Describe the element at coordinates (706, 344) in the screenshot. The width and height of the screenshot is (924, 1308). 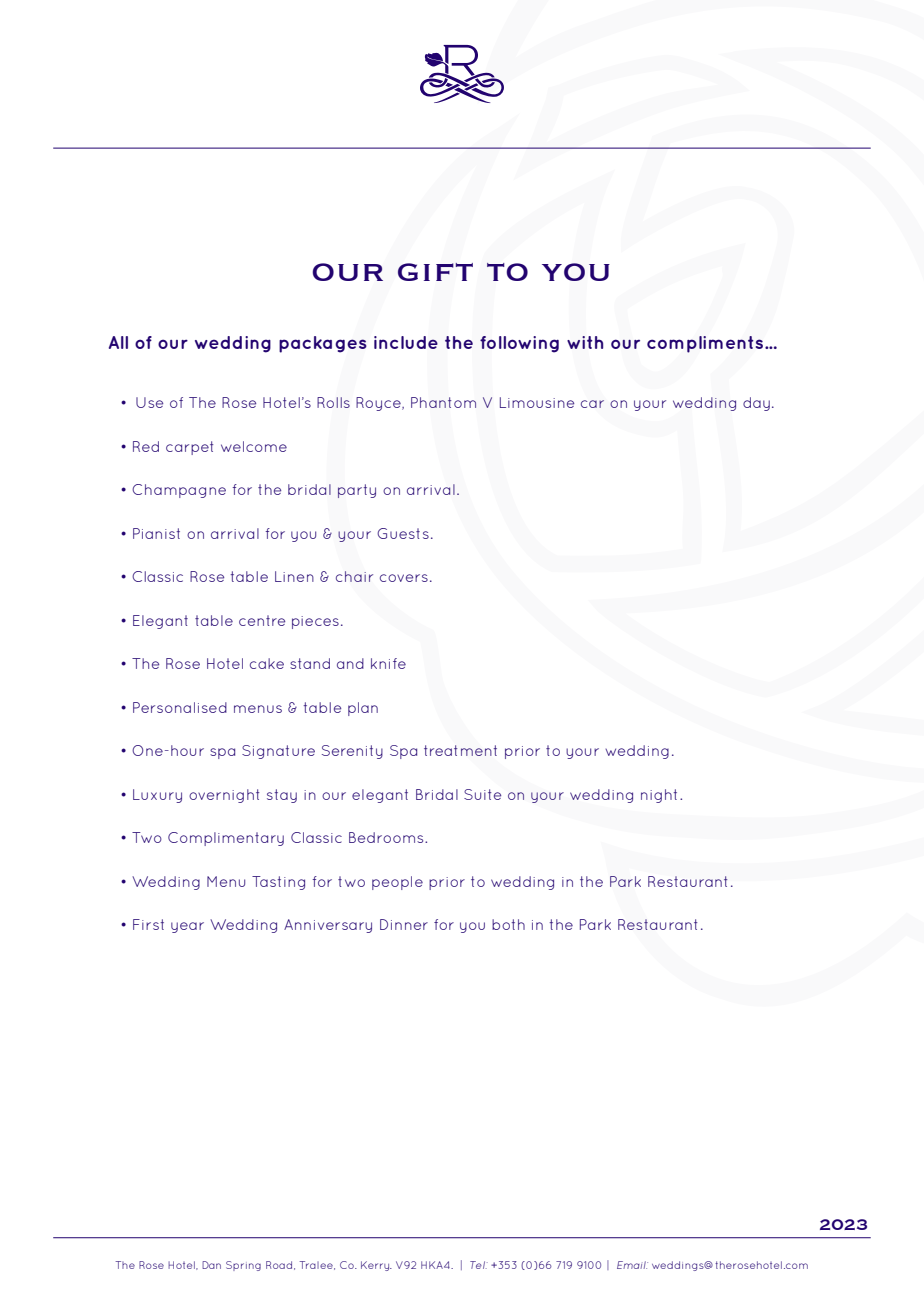
I see `compliments` at that location.
